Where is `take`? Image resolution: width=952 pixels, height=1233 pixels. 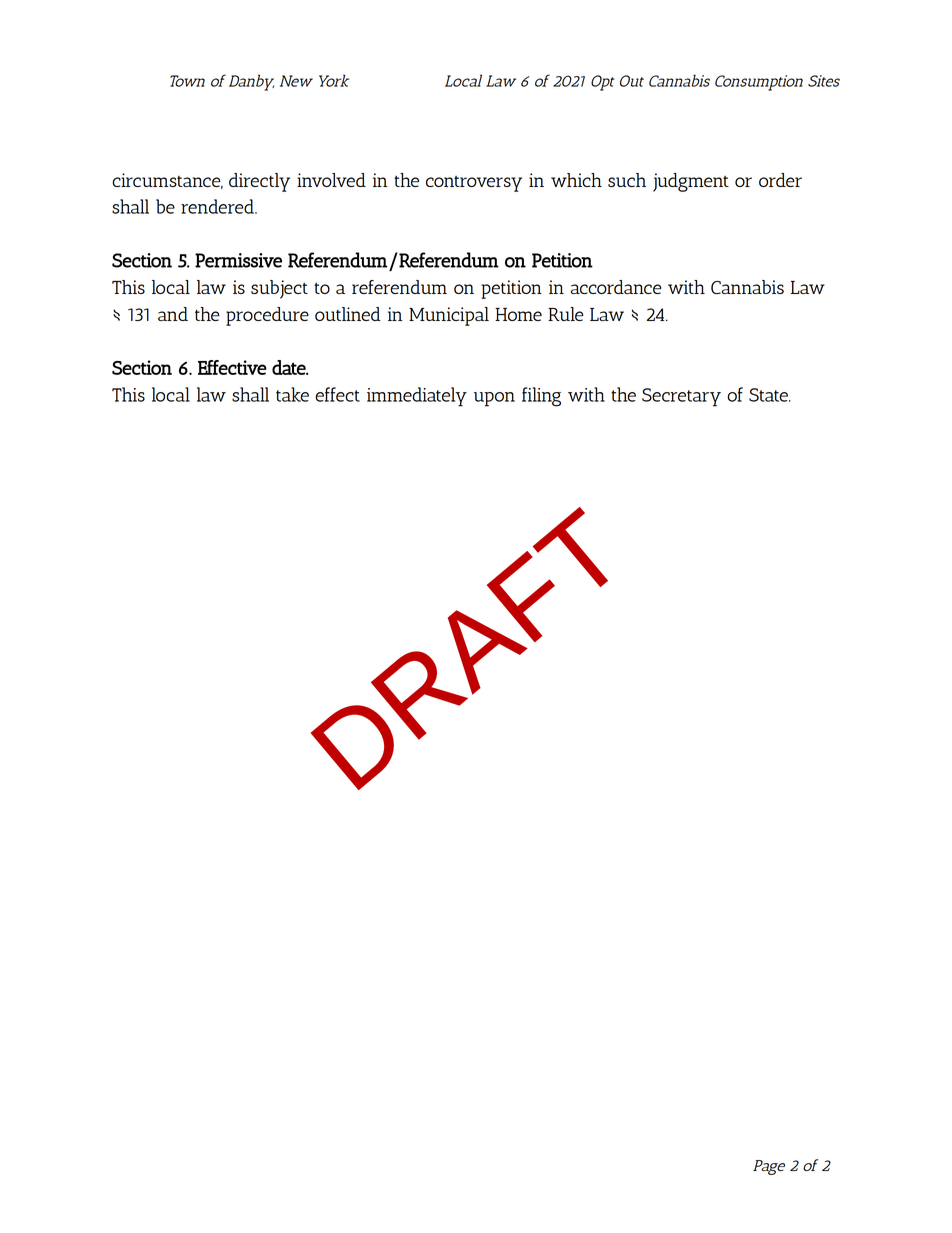
take is located at coordinates (292, 394).
